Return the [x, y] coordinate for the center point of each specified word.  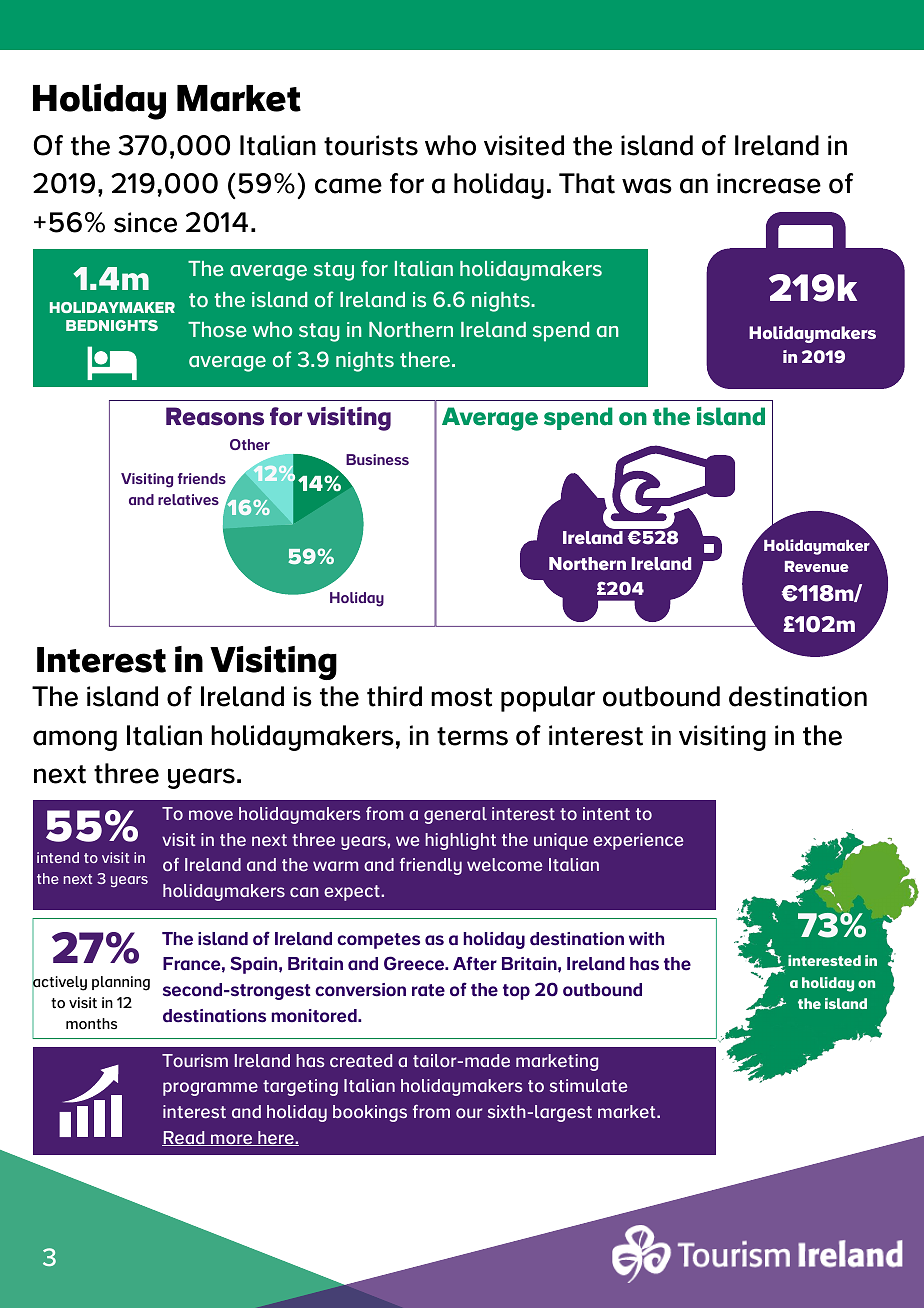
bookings [370, 1113]
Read [184, 1138]
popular [548, 699]
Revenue [817, 566]
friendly [431, 866]
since [145, 222]
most [461, 697]
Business [377, 459]
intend [58, 857]
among [75, 740]
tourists [371, 145]
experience [638, 841]
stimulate [588, 1085]
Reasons [215, 416]
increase [769, 183]
